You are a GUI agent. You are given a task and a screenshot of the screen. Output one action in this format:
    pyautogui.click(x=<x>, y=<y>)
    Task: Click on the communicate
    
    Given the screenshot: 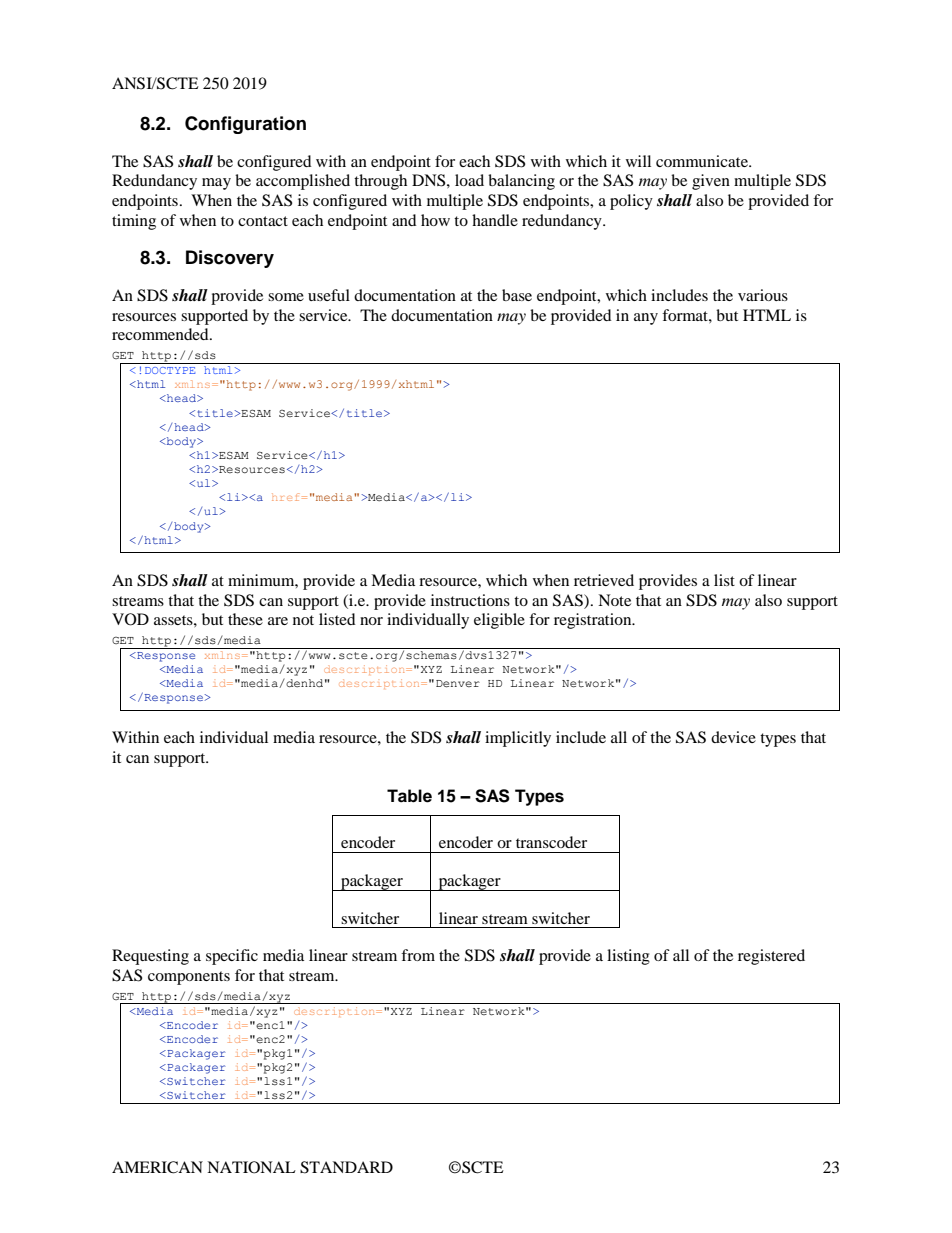 What is the action you would take?
    pyautogui.click(x=703, y=161)
